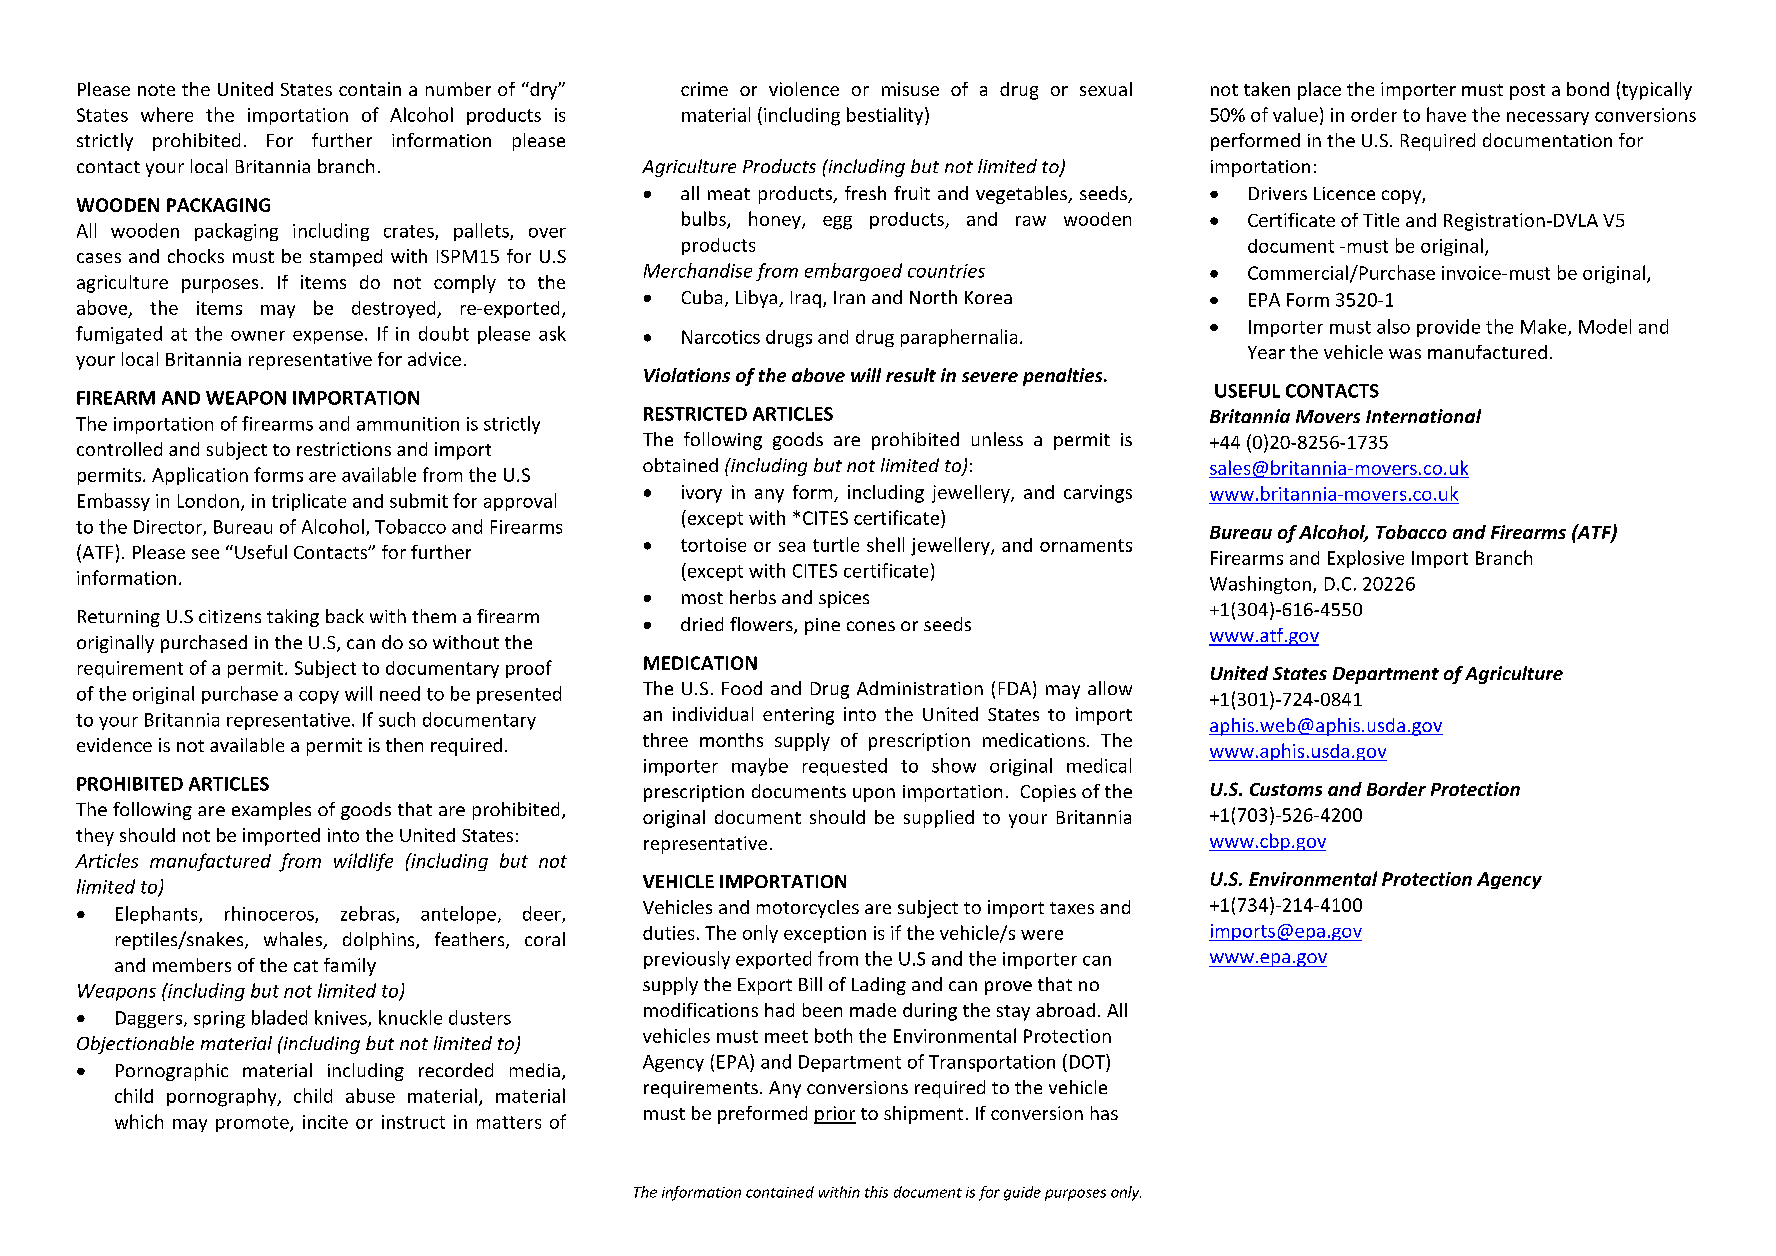 The width and height of the screenshot is (1776, 1256). I want to click on International, so click(1423, 416).
